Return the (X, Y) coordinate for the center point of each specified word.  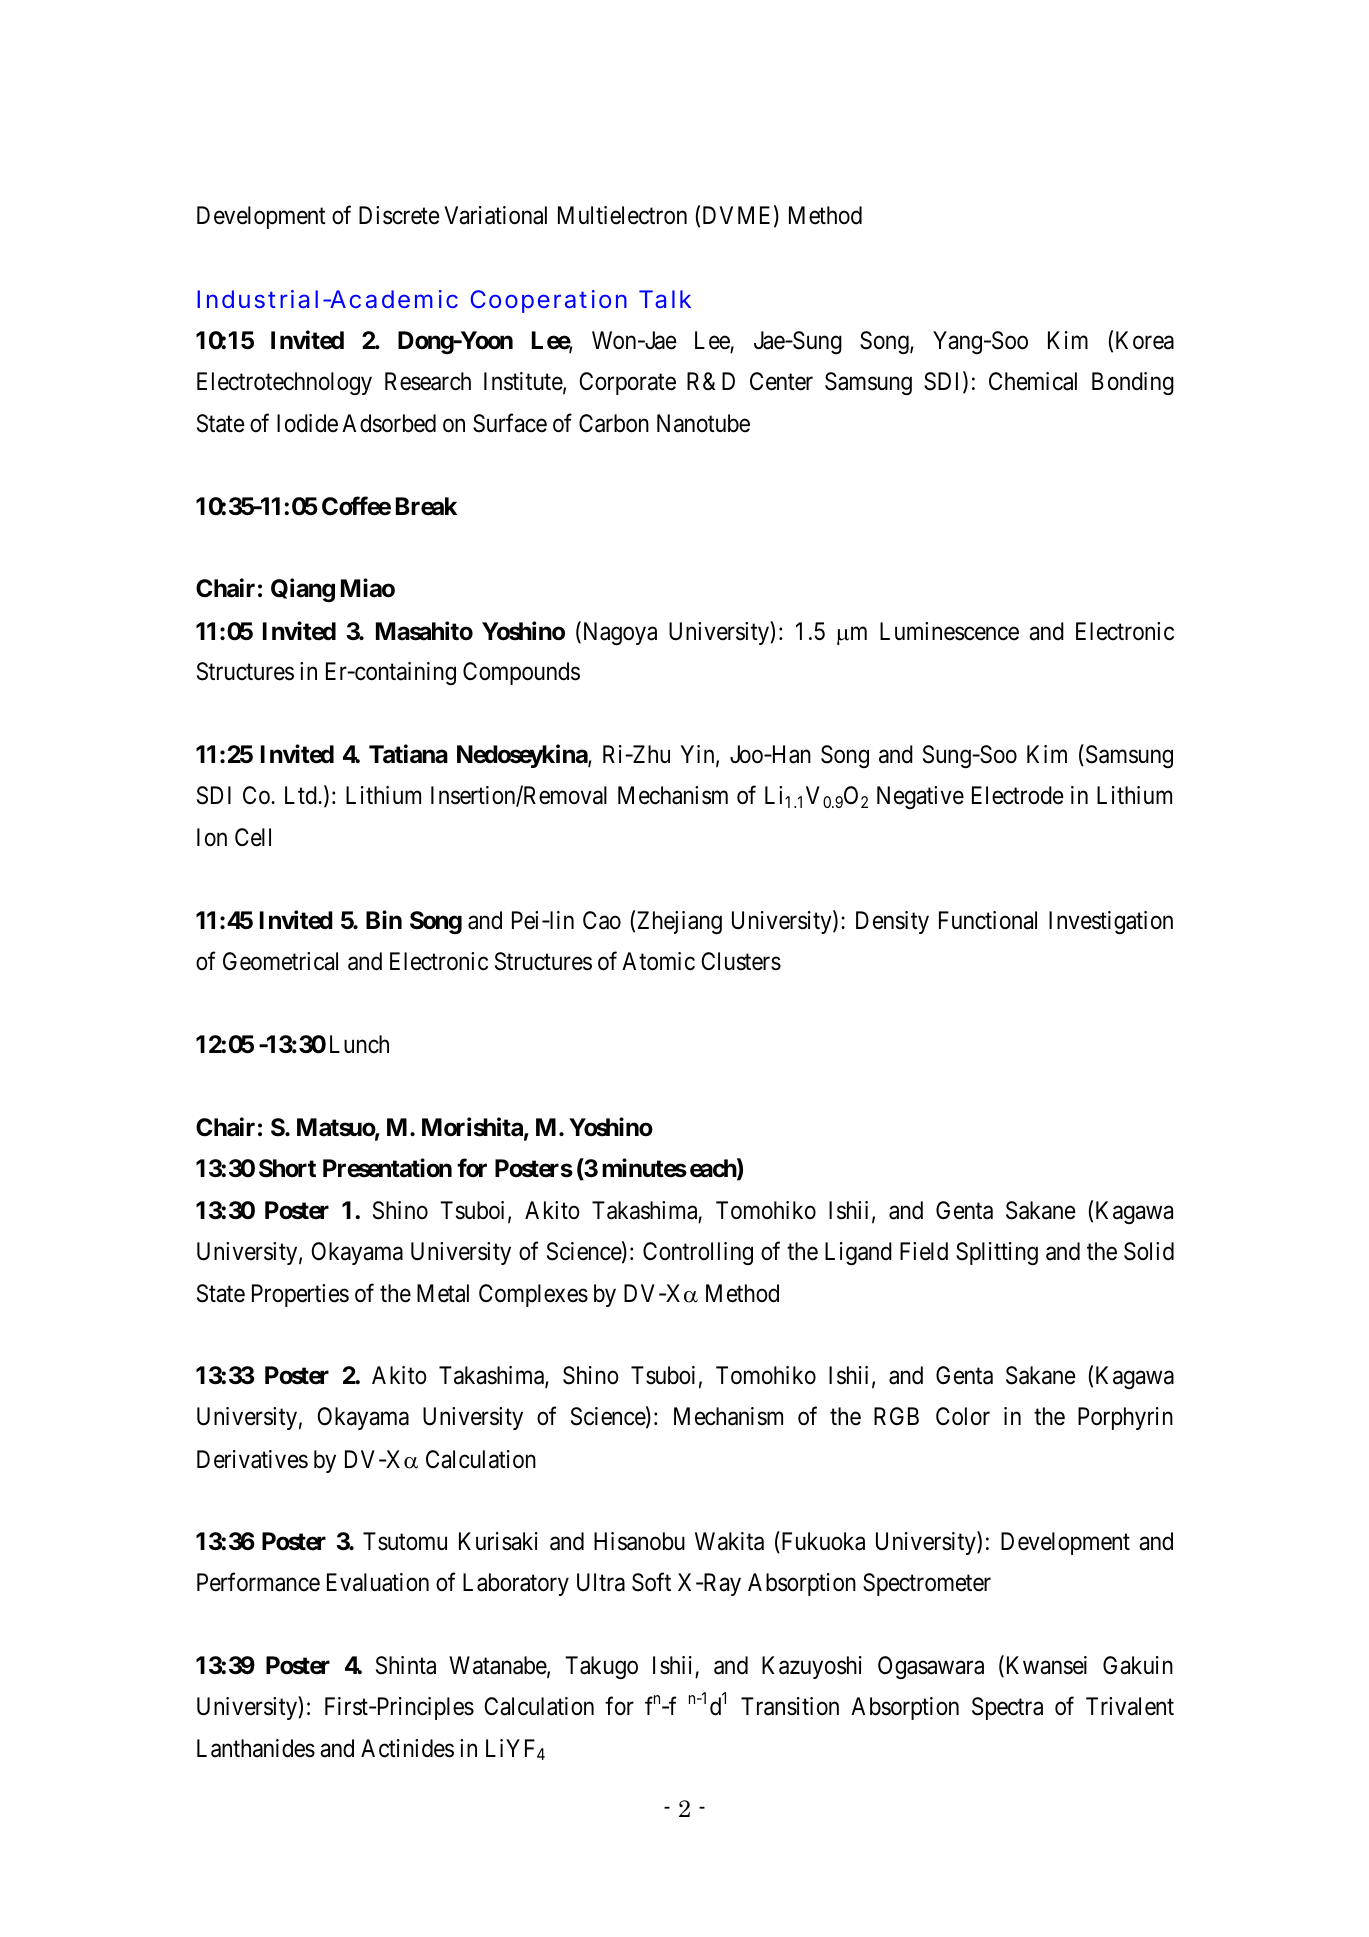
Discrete (399, 215)
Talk (665, 299)
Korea (1145, 340)
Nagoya (618, 633)
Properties (300, 1295)
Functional (988, 920)
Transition (790, 1706)
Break (426, 506)
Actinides (407, 1748)
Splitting (997, 1253)
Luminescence (949, 631)
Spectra (1007, 1708)
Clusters (741, 961)
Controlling (698, 1253)
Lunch (359, 1044)
